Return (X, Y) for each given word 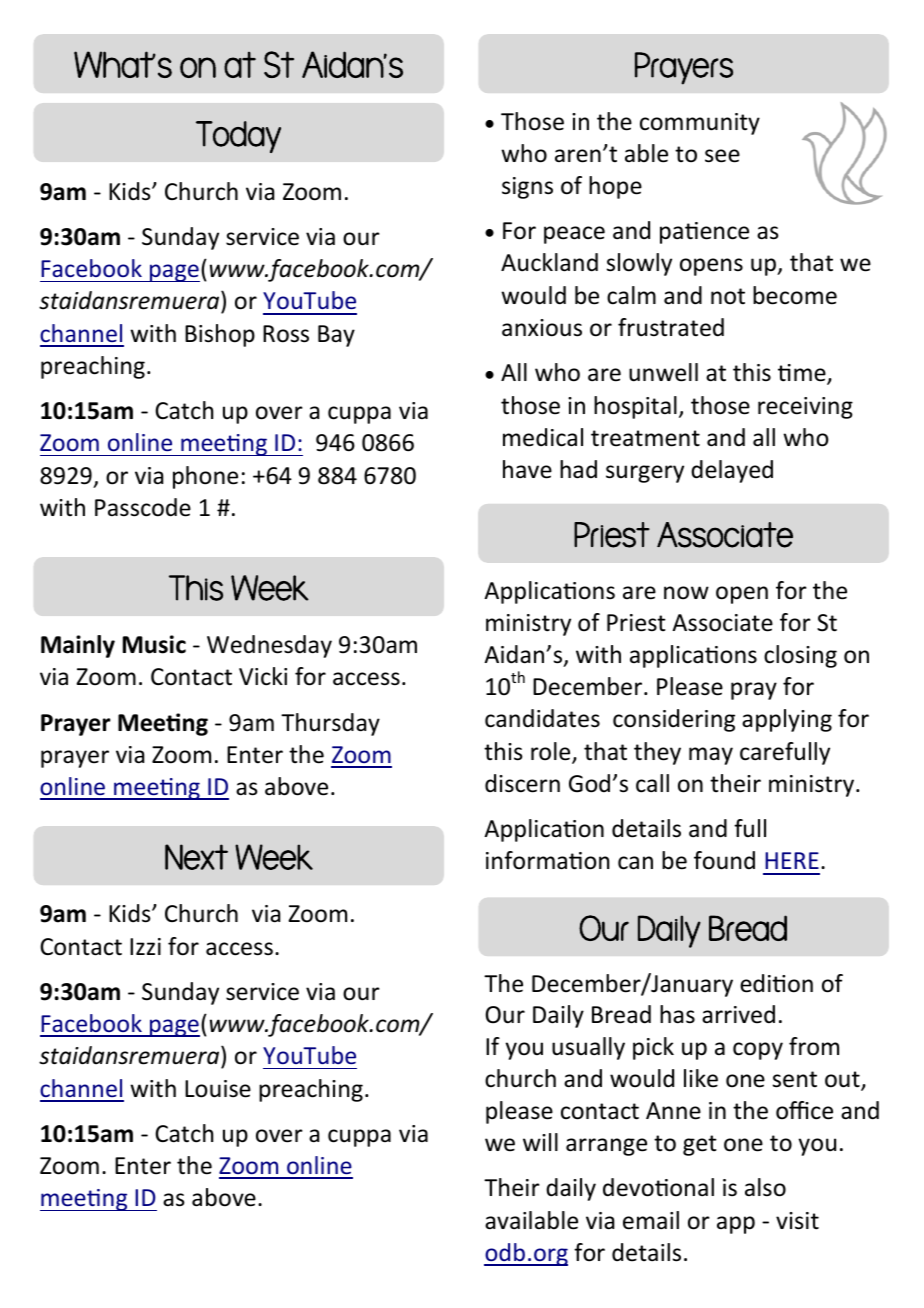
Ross (286, 334)
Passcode (143, 507)
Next (196, 857)
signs (527, 188)
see (722, 156)
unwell (663, 372)
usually (588, 1048)
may (711, 756)
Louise (218, 1089)
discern (522, 783)
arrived (738, 1014)
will (540, 1142)
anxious (542, 328)
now (686, 593)
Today (238, 137)
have (527, 469)
